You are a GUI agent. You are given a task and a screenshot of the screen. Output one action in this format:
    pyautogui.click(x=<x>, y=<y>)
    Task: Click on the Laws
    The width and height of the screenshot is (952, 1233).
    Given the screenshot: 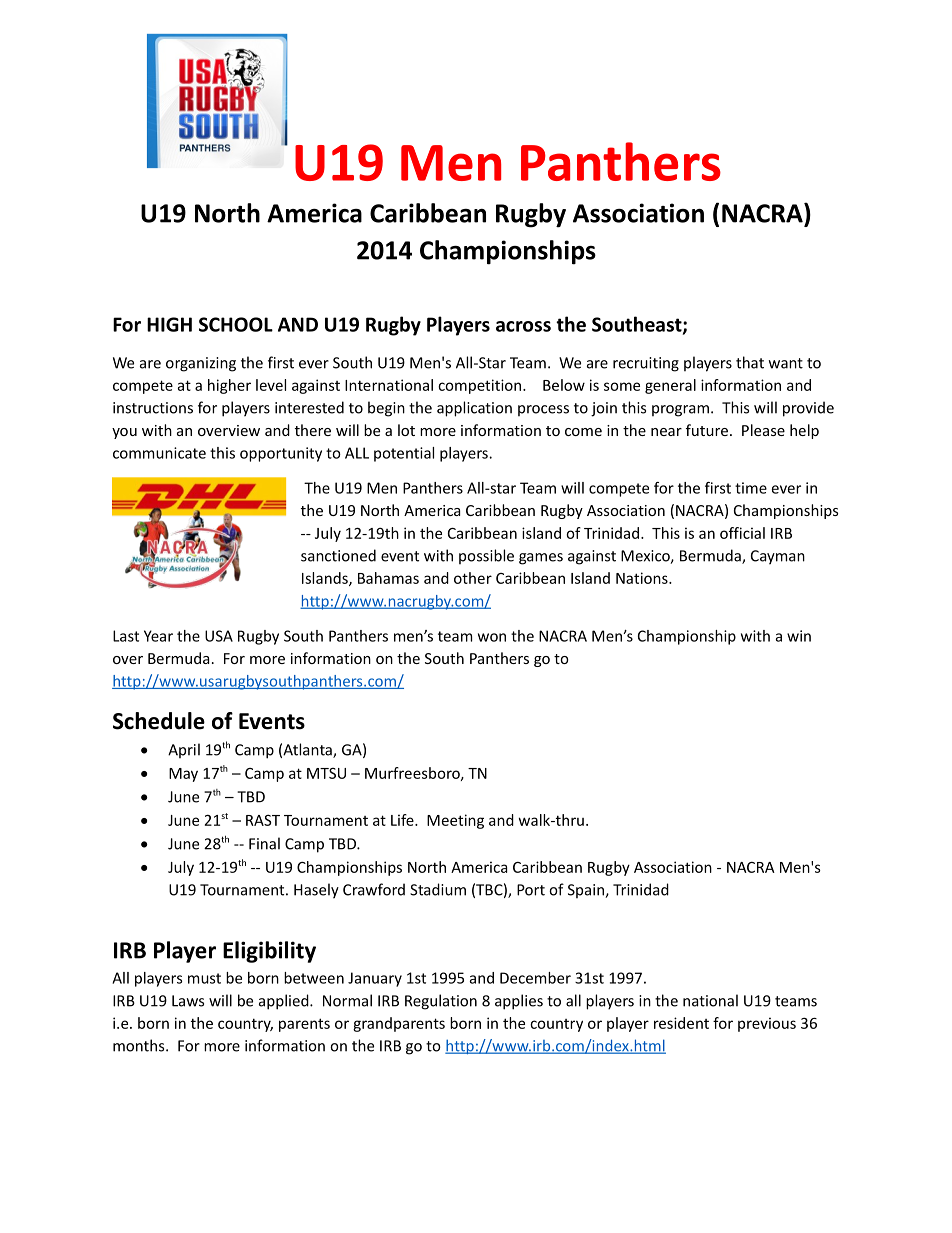 What is the action you would take?
    pyautogui.click(x=188, y=1001)
